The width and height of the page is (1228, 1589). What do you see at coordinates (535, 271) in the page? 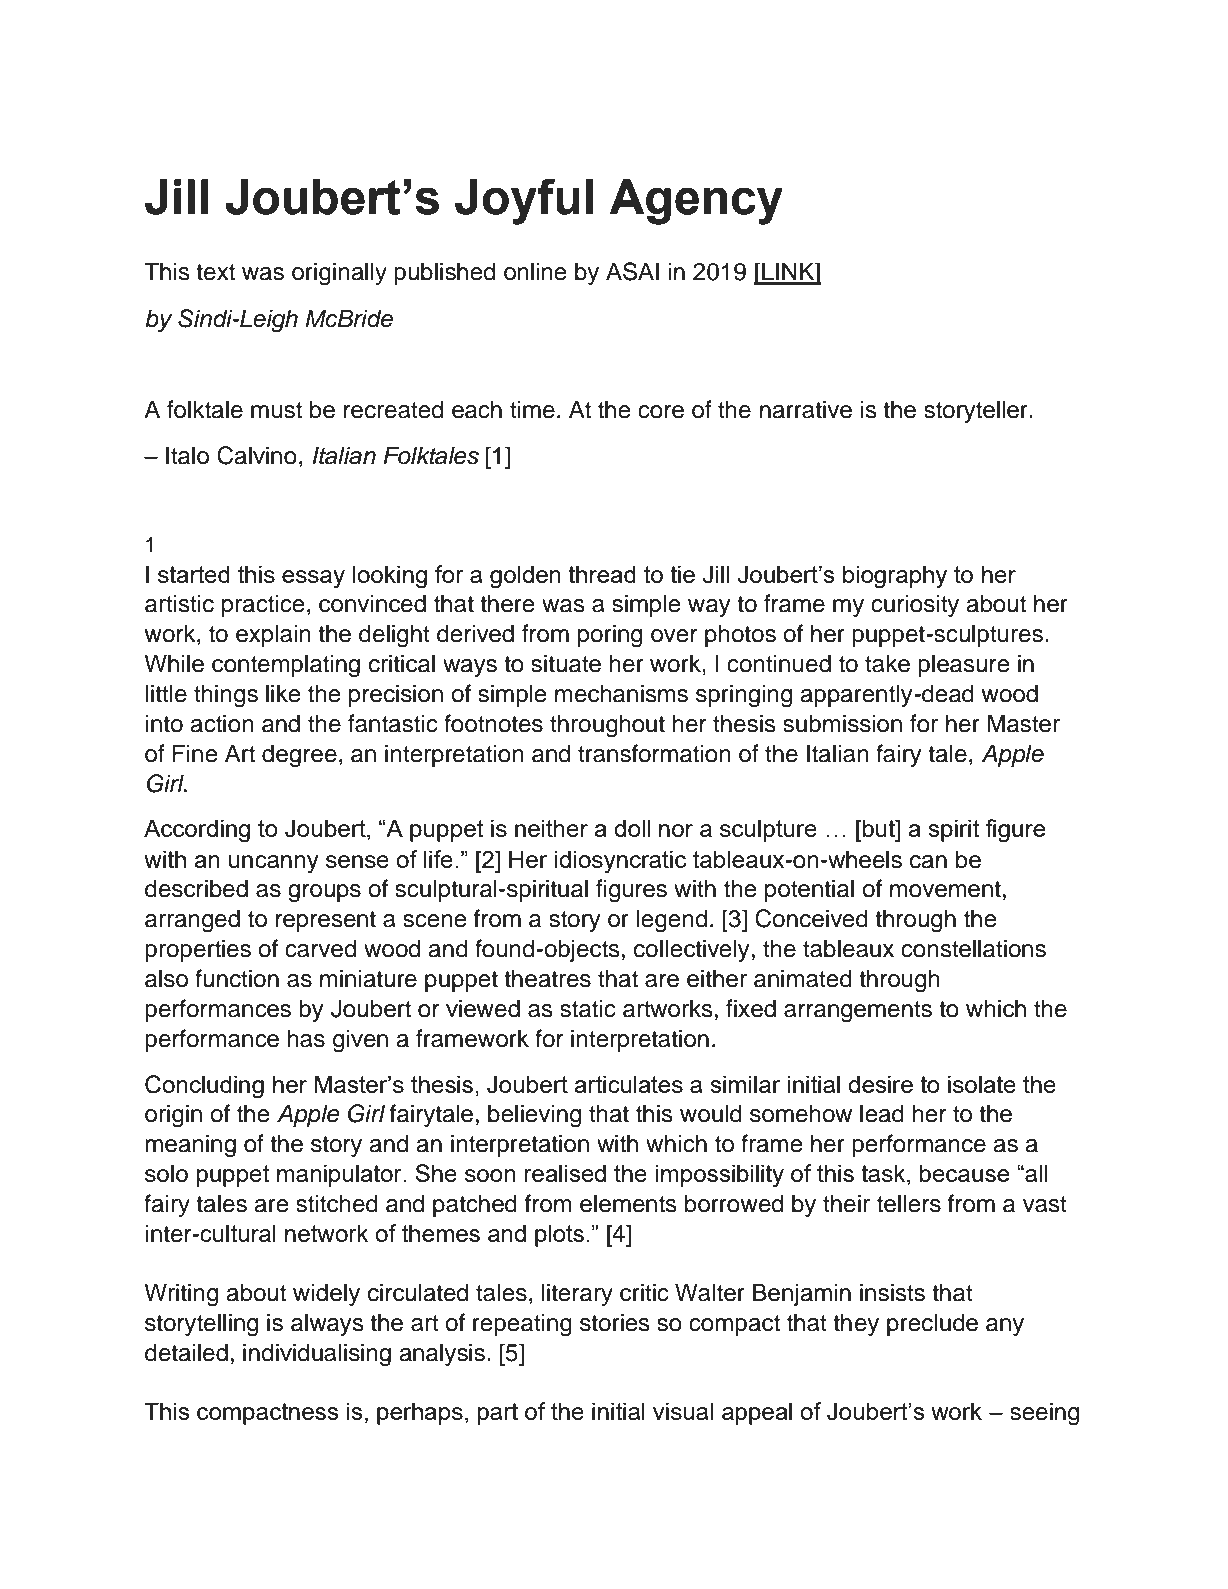
I see `online` at bounding box center [535, 271].
